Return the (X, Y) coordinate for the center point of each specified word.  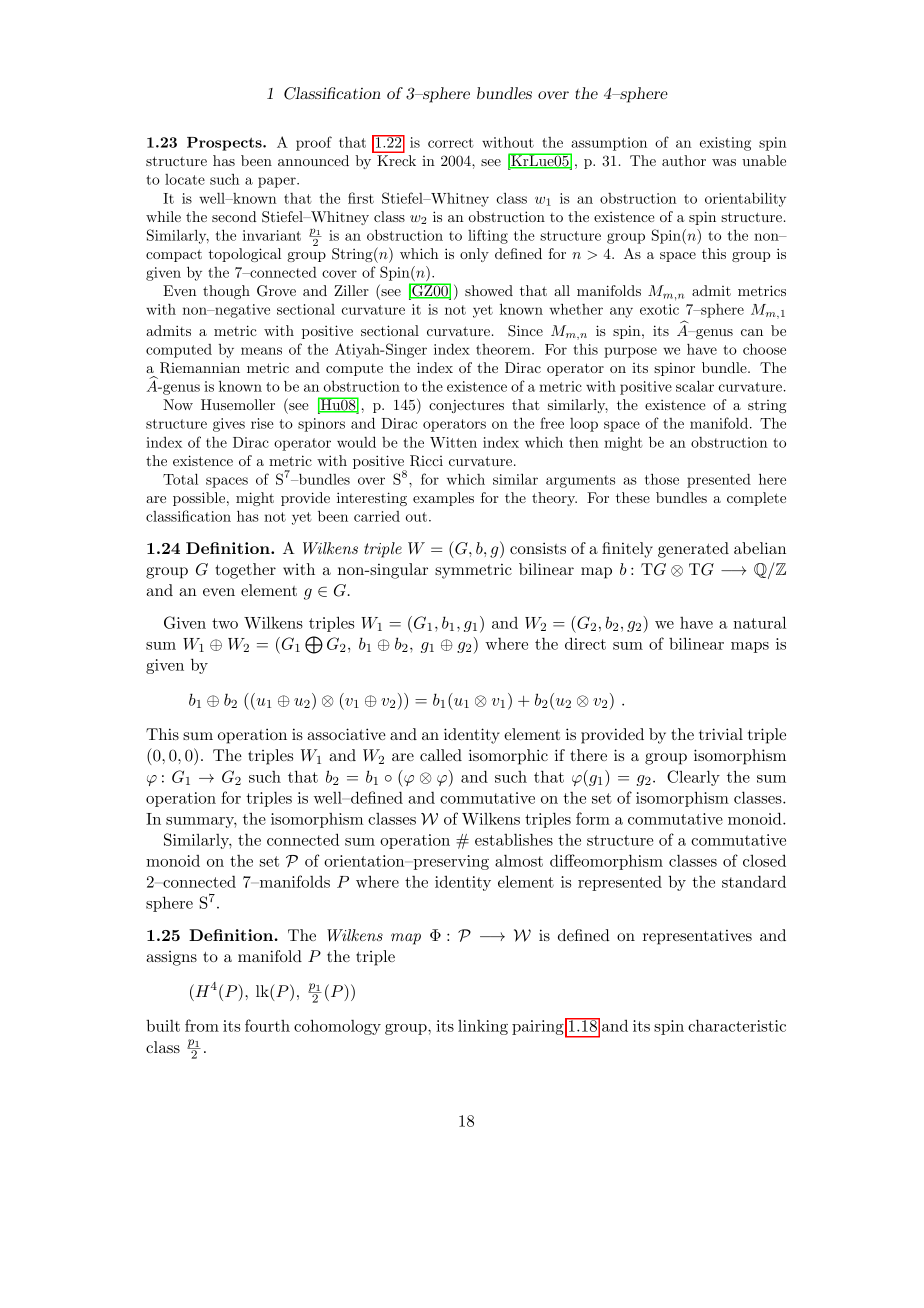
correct (451, 143)
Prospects (225, 144)
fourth (267, 1025)
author (684, 160)
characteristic (737, 1025)
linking (483, 1027)
